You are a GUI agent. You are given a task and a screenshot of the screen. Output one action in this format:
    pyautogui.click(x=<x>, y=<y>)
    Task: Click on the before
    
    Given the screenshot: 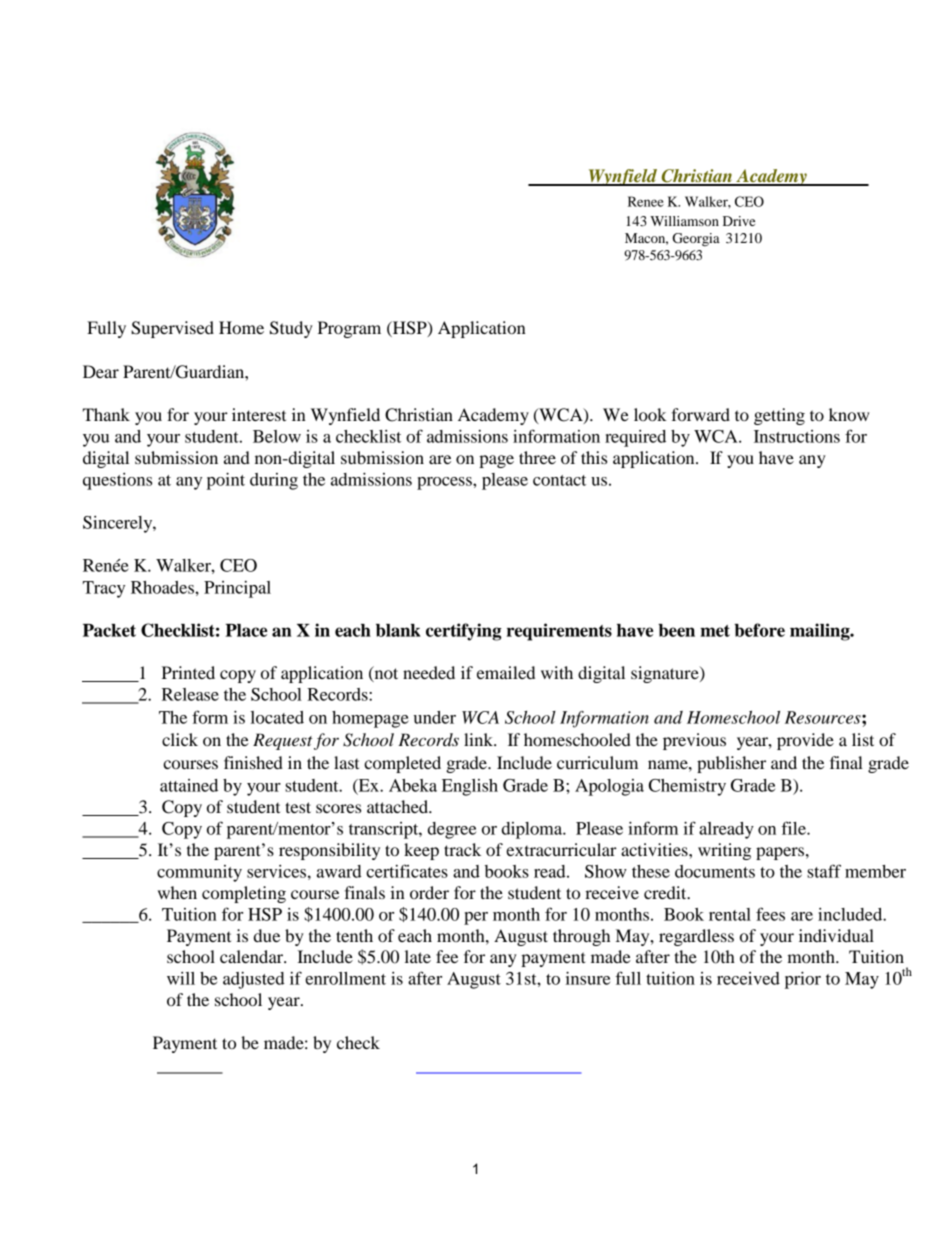 What is the action you would take?
    pyautogui.click(x=759, y=630)
